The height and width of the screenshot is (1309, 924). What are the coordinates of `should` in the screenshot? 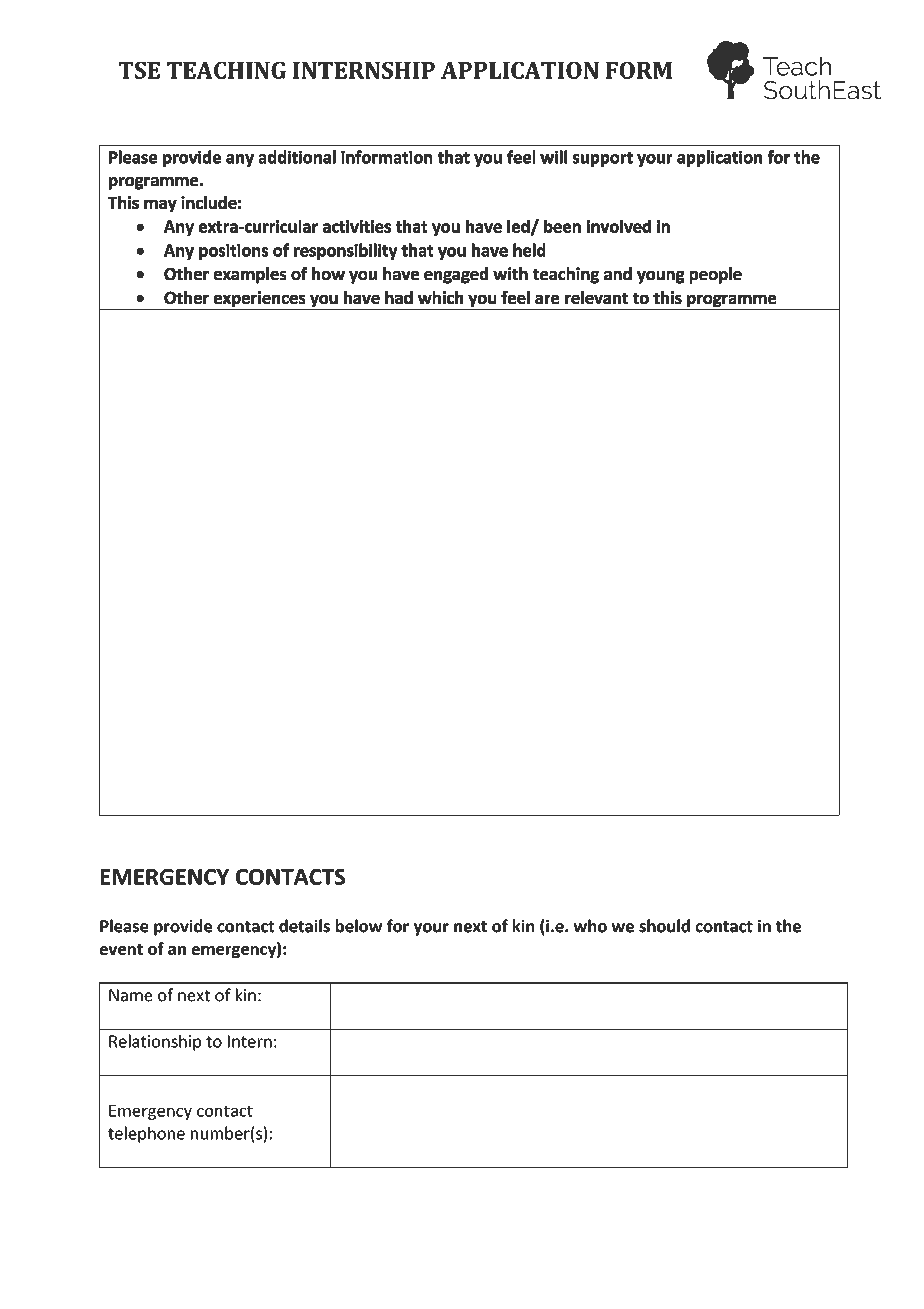 It's located at (664, 926).
